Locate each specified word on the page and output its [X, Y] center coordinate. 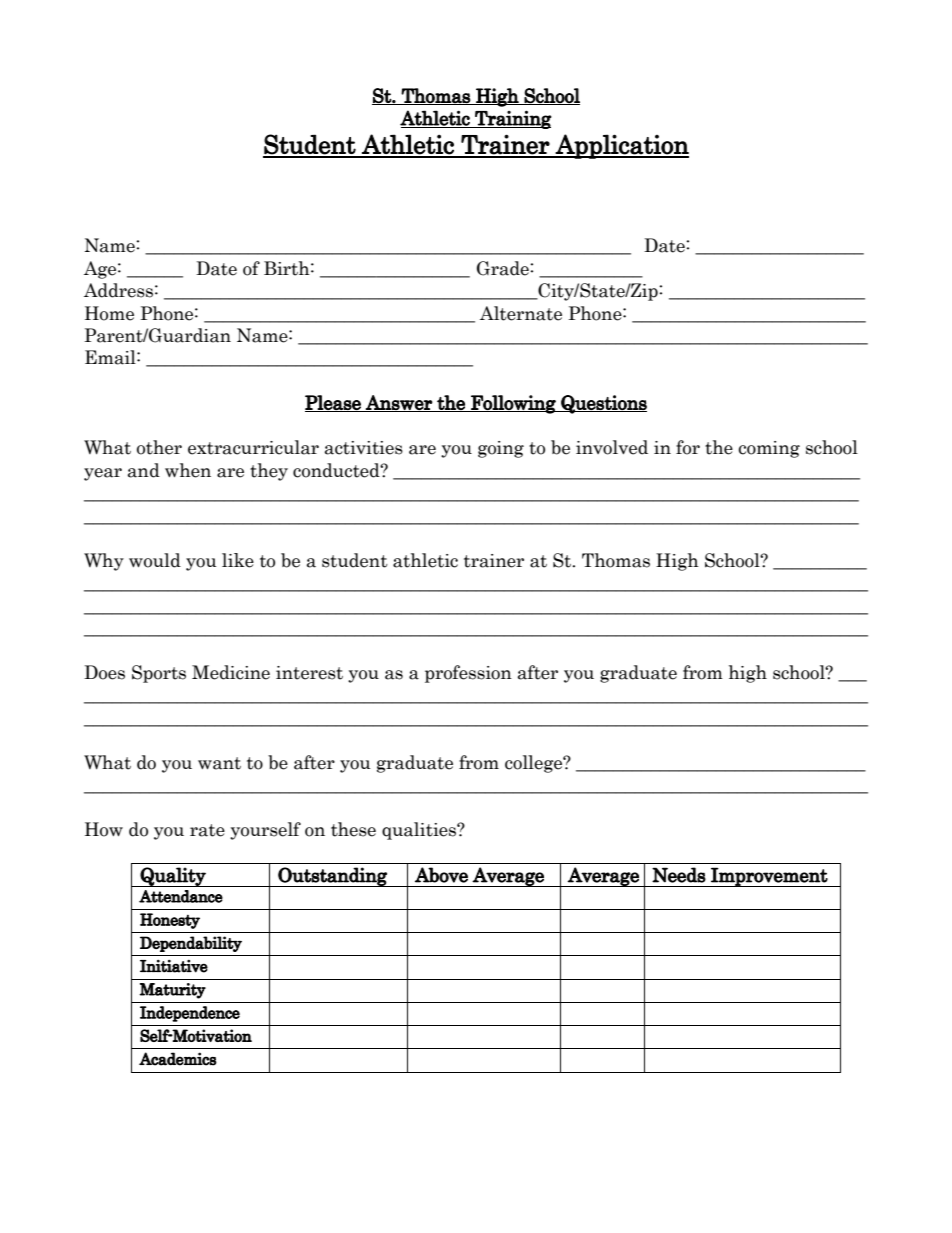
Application [621, 146]
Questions [603, 404]
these [353, 829]
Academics [178, 1059]
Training [512, 119]
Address [118, 290]
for [688, 447]
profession [468, 674]
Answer [399, 403]
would [155, 560]
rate [207, 830]
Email [111, 357]
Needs [679, 875]
